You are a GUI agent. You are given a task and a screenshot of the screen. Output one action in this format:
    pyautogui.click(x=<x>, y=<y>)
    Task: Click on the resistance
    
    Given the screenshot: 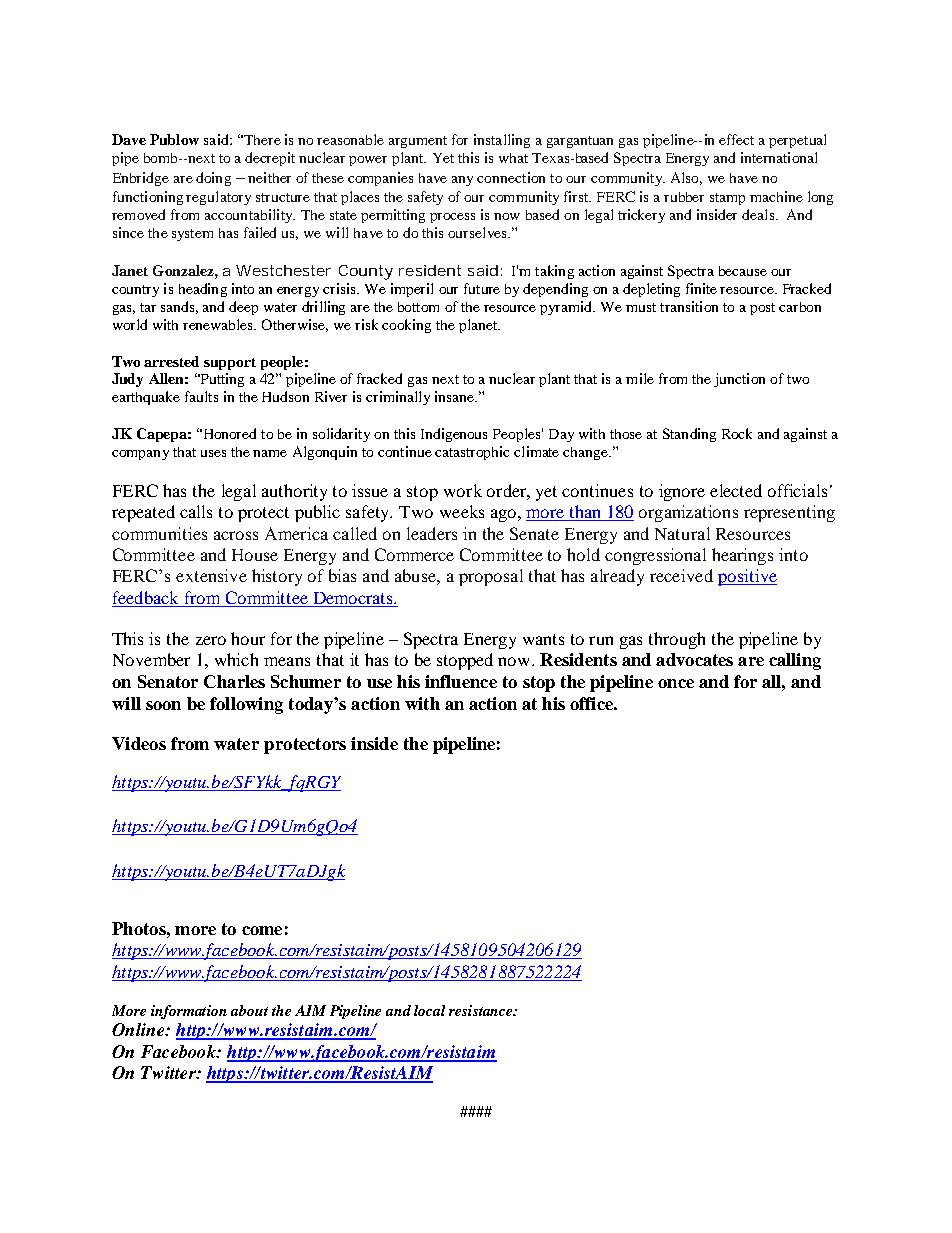 What is the action you would take?
    pyautogui.click(x=482, y=1010)
